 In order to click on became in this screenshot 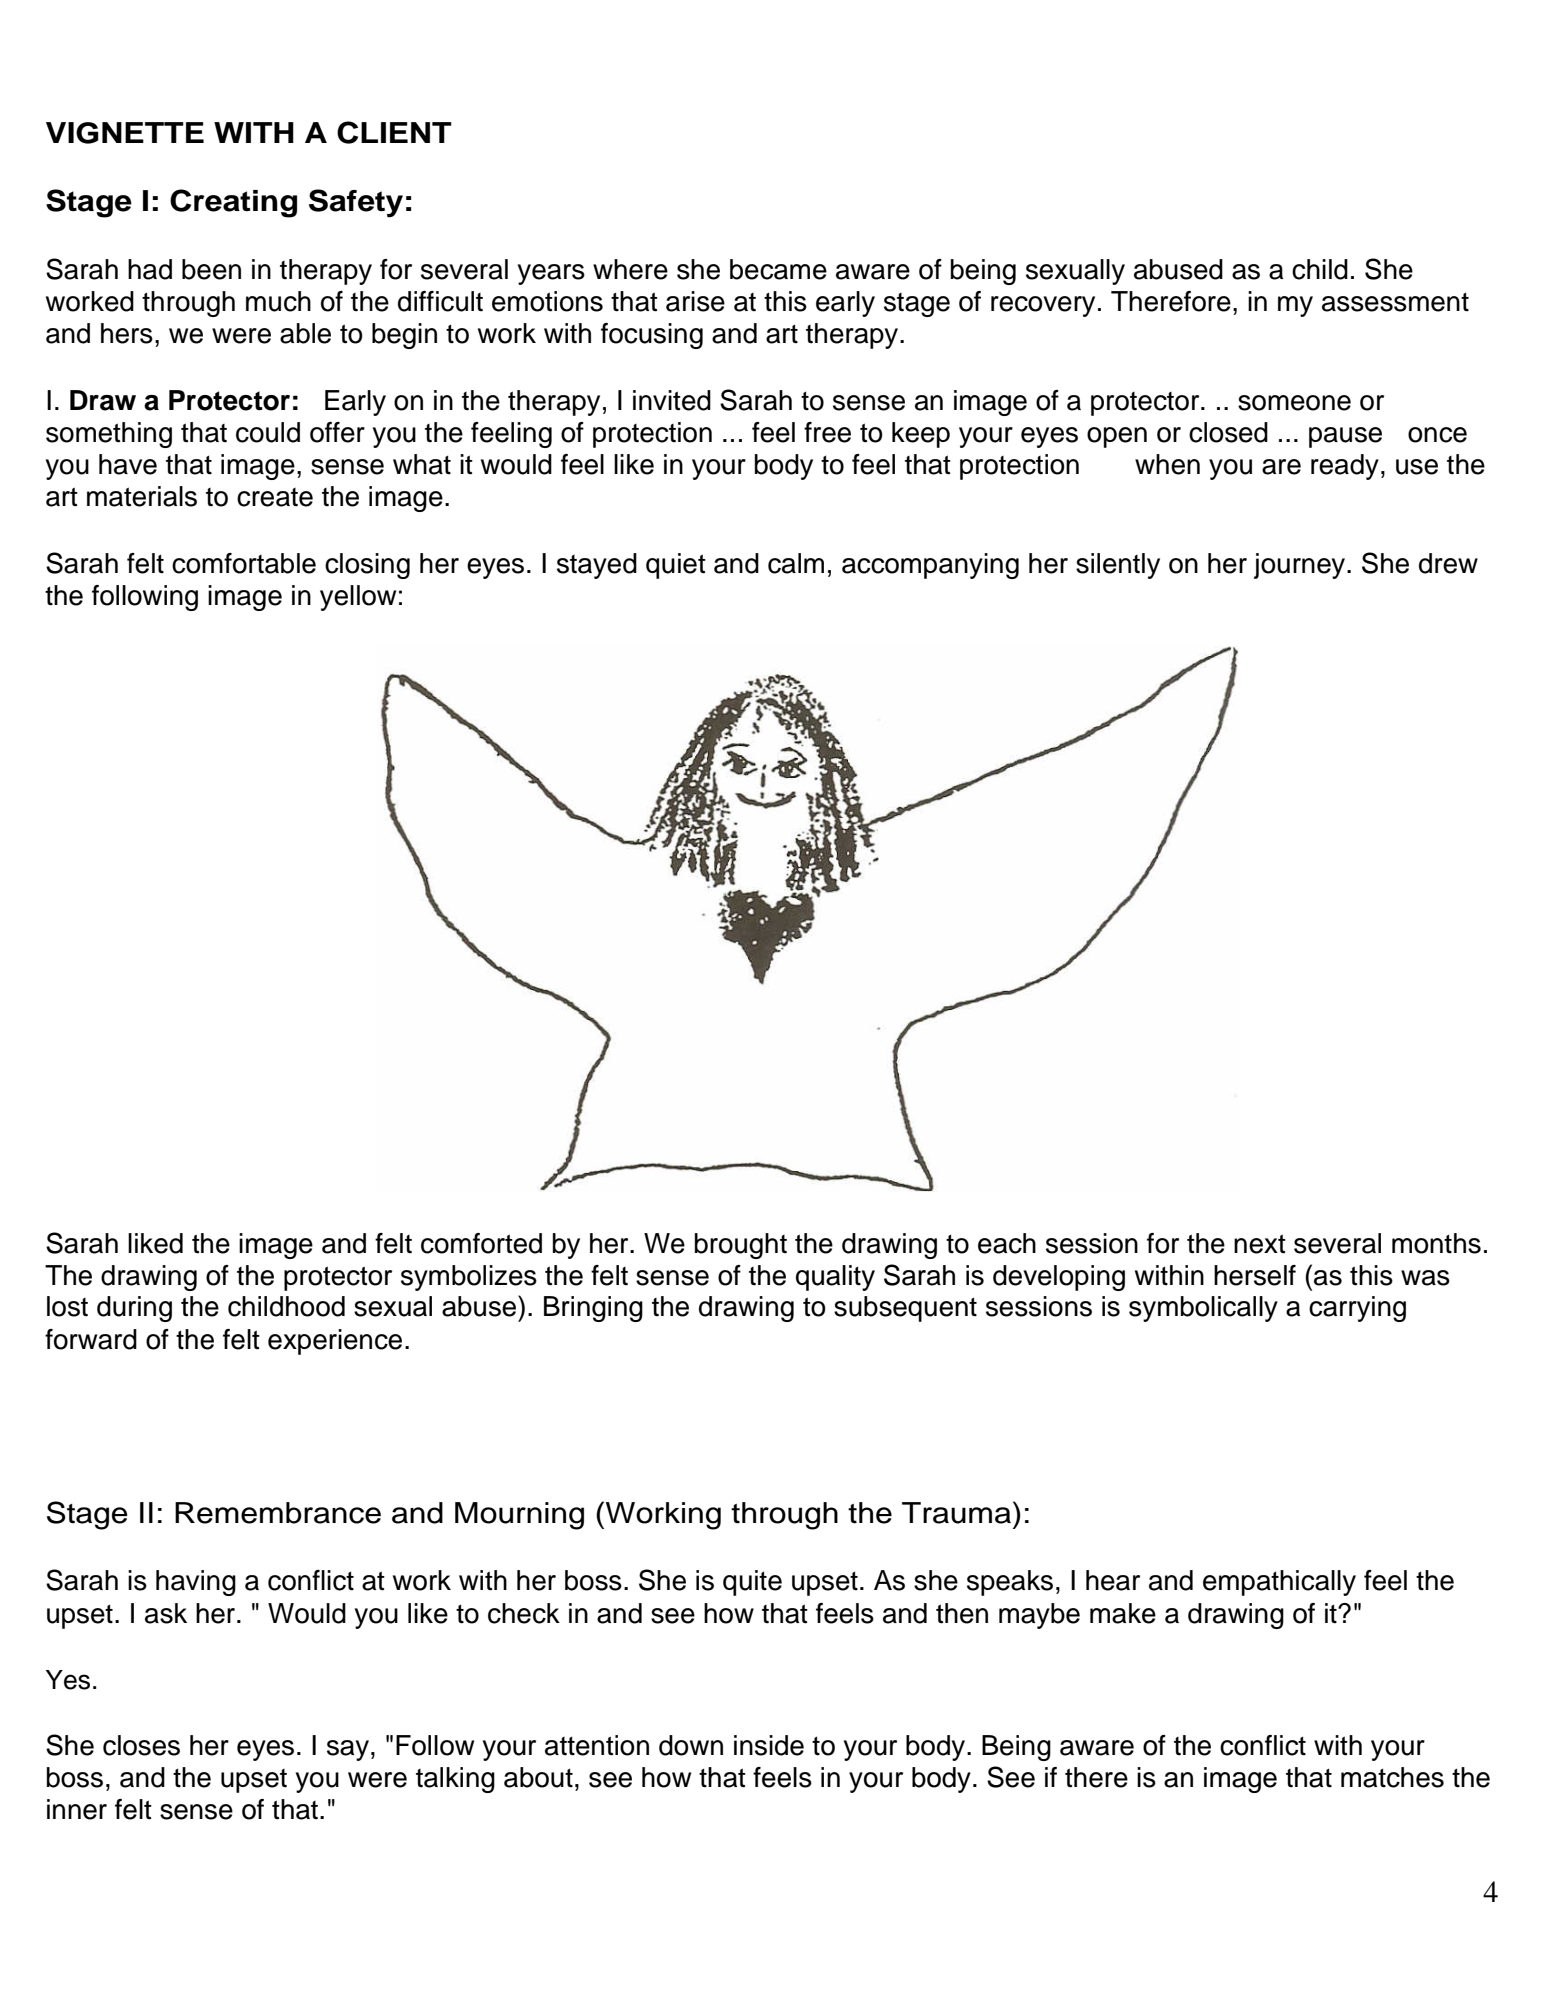, I will do `click(778, 269)`.
